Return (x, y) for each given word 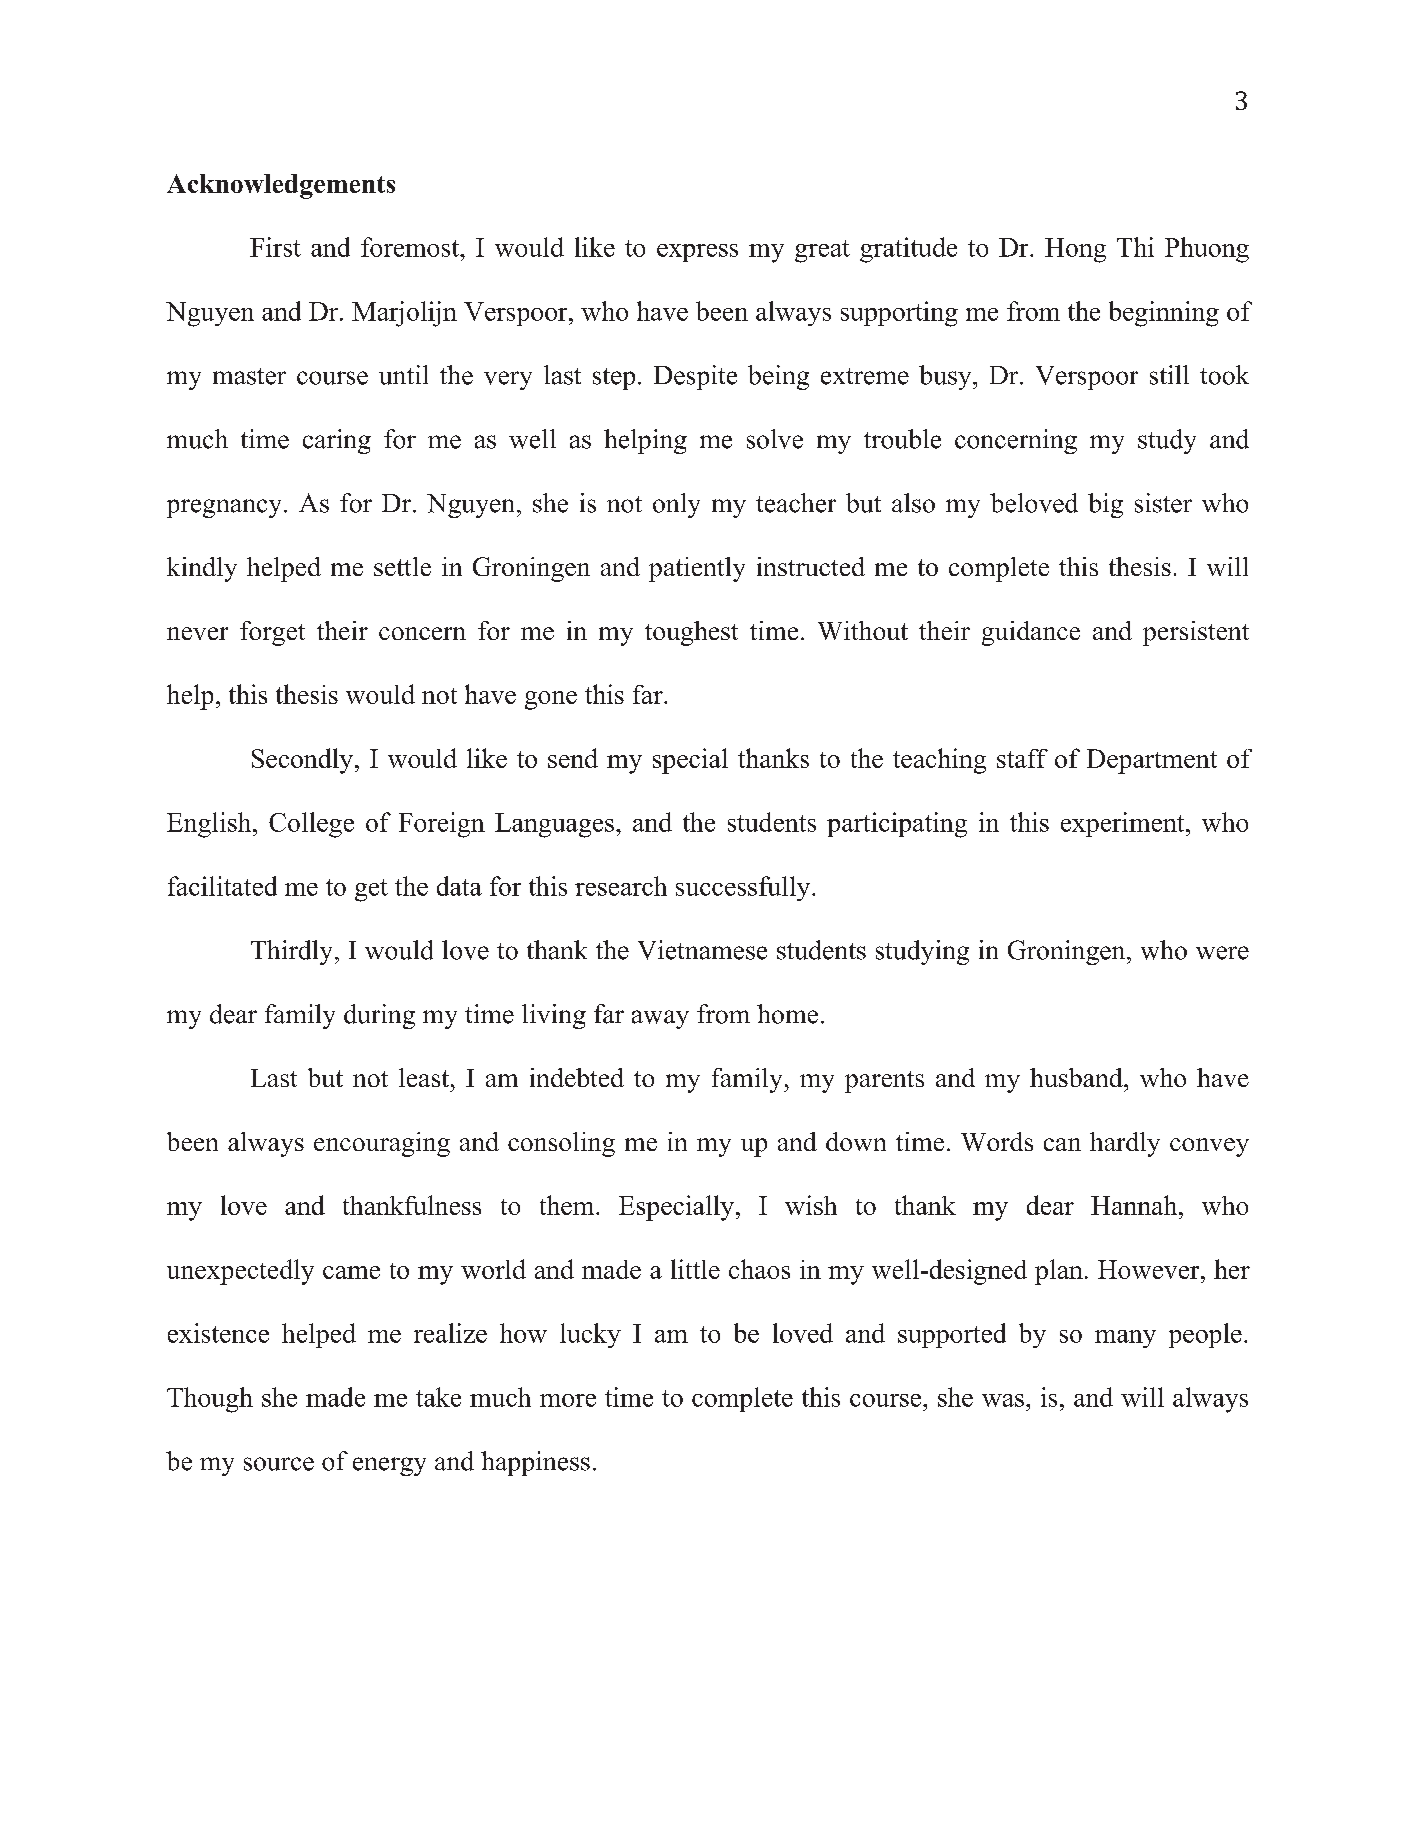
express (697, 253)
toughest (691, 633)
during (379, 1016)
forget (272, 633)
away (660, 1019)
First (275, 247)
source (279, 1464)
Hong (1075, 250)
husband (1077, 1077)
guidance (1031, 633)
